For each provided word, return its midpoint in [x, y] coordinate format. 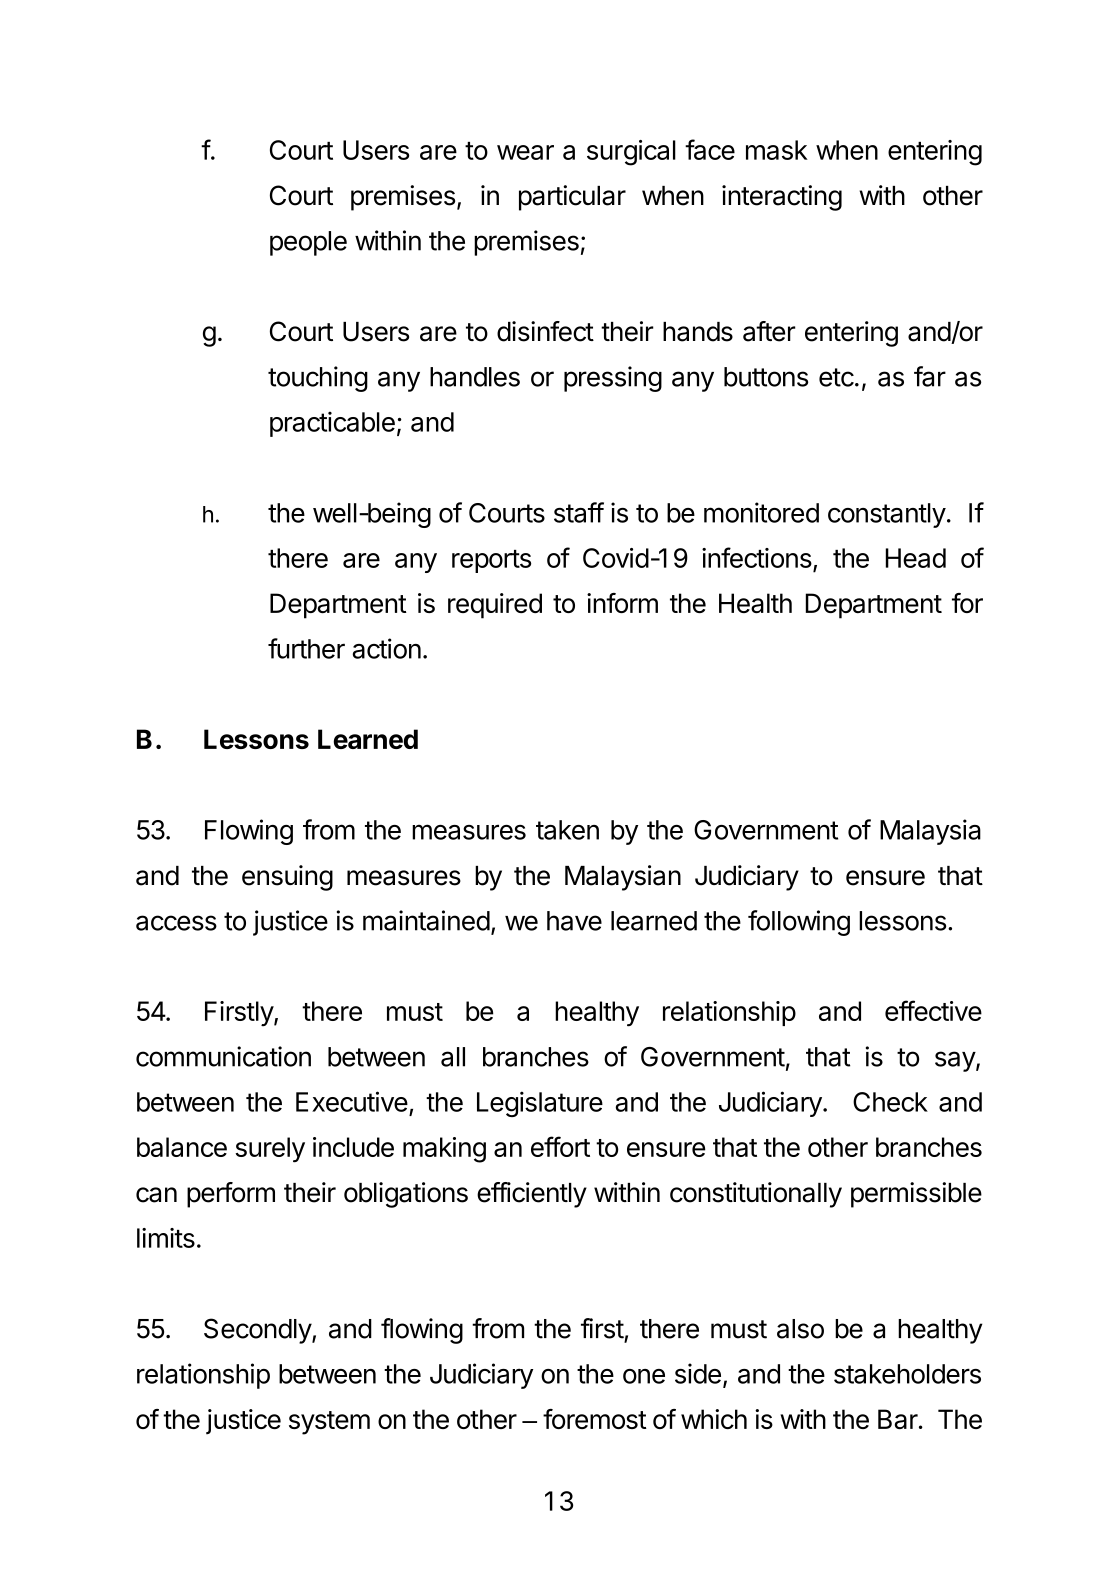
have [574, 921]
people [308, 243]
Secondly [258, 1331]
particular [572, 198]
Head [916, 558]
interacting [782, 198]
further [306, 648]
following [799, 923]
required [495, 606]
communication [223, 1056]
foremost [595, 1419]
